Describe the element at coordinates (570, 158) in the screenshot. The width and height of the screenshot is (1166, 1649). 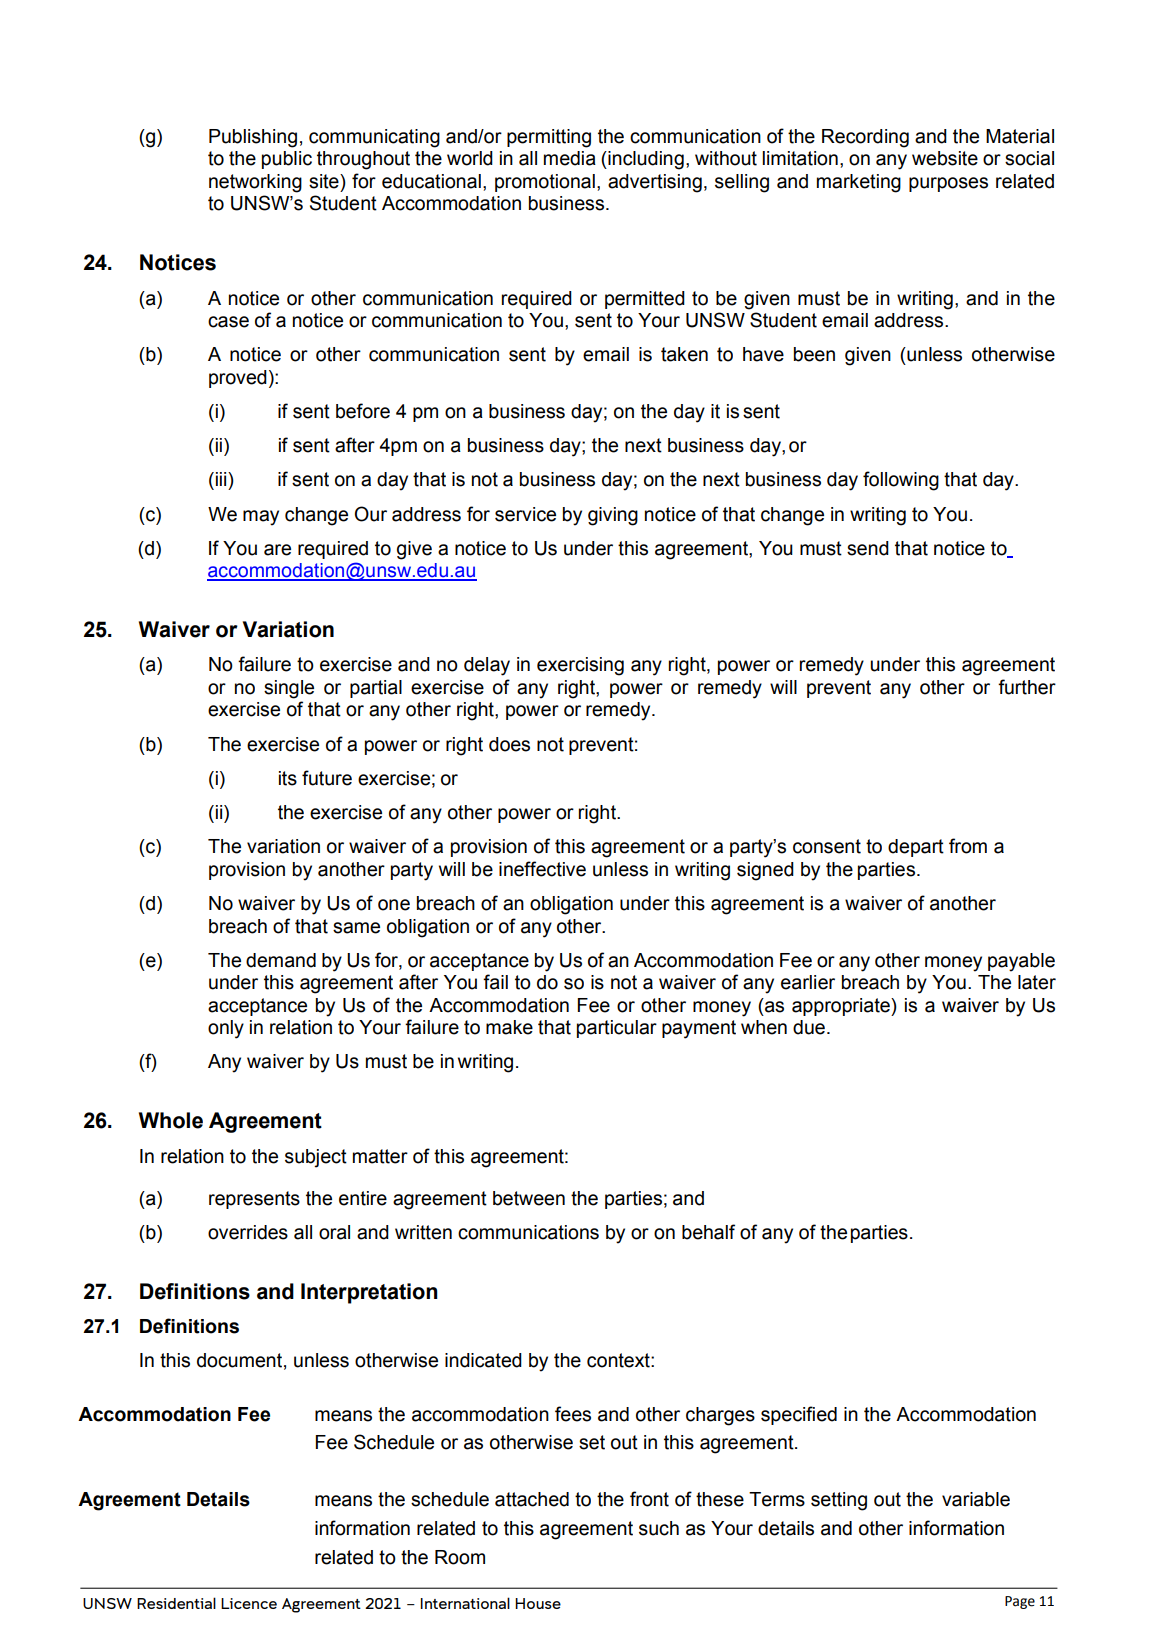
I see `media` at that location.
